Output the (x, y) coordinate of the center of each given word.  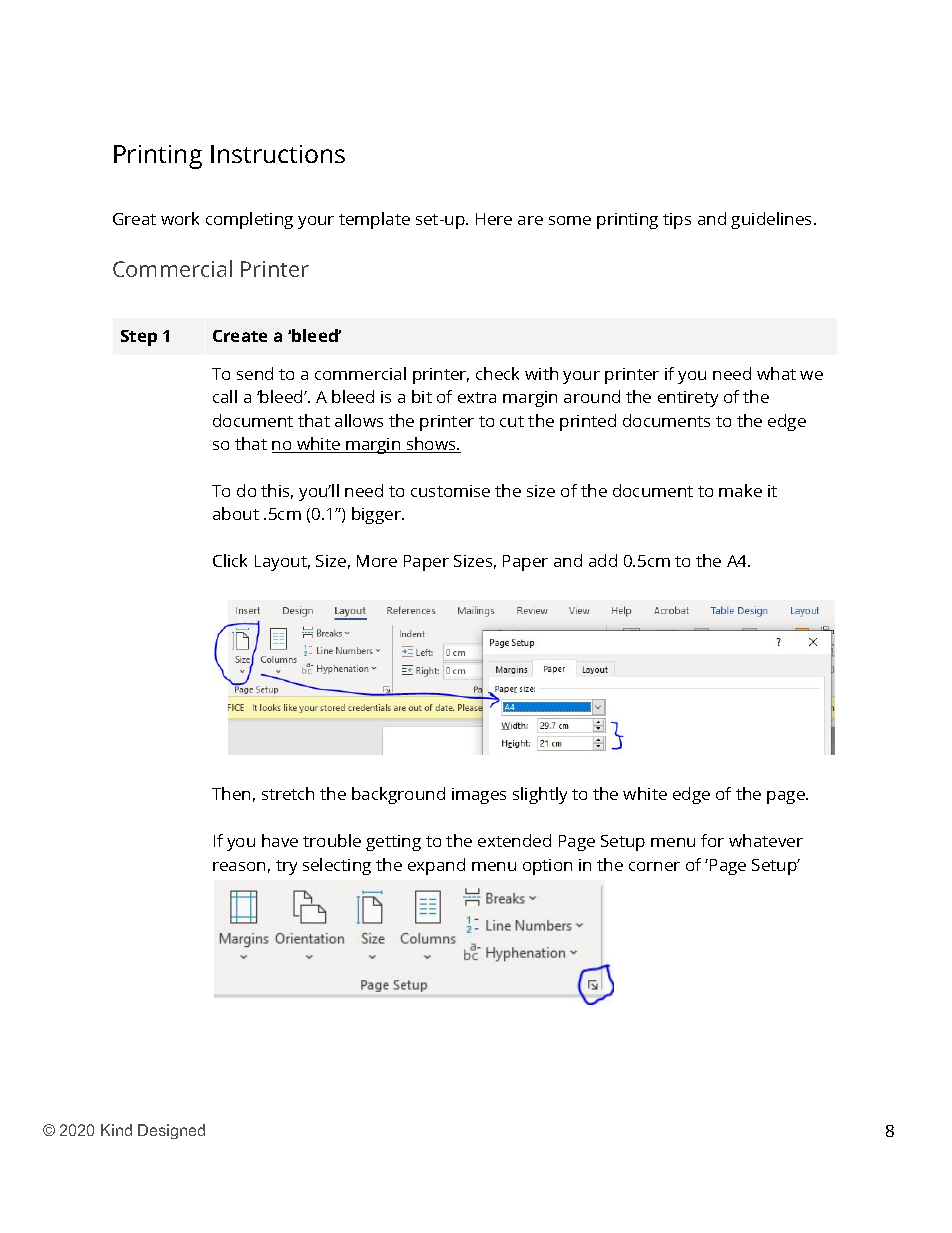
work (180, 218)
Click (230, 560)
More (377, 561)
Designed (171, 1131)
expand (436, 866)
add (603, 560)
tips (677, 221)
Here (494, 219)
